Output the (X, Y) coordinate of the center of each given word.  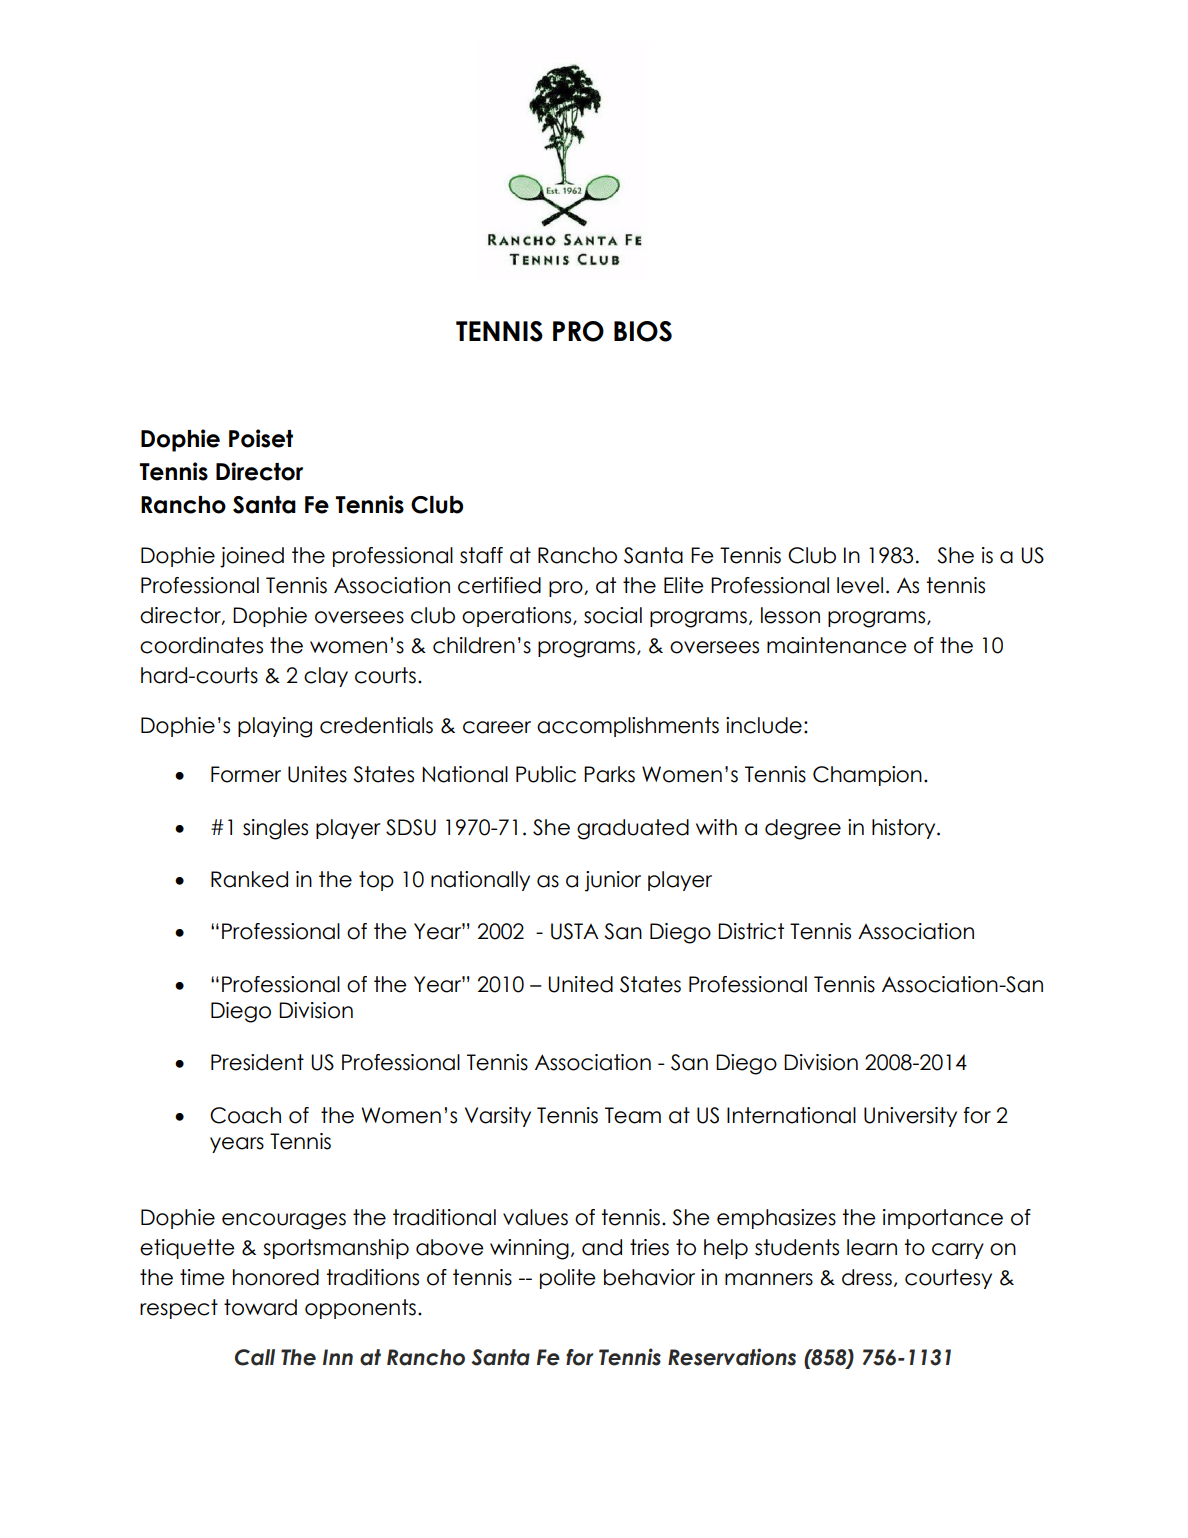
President (257, 1062)
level (860, 585)
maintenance (837, 645)
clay (326, 677)
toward (260, 1307)
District (751, 931)
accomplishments (628, 727)
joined (252, 557)
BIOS (643, 331)
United (580, 984)
